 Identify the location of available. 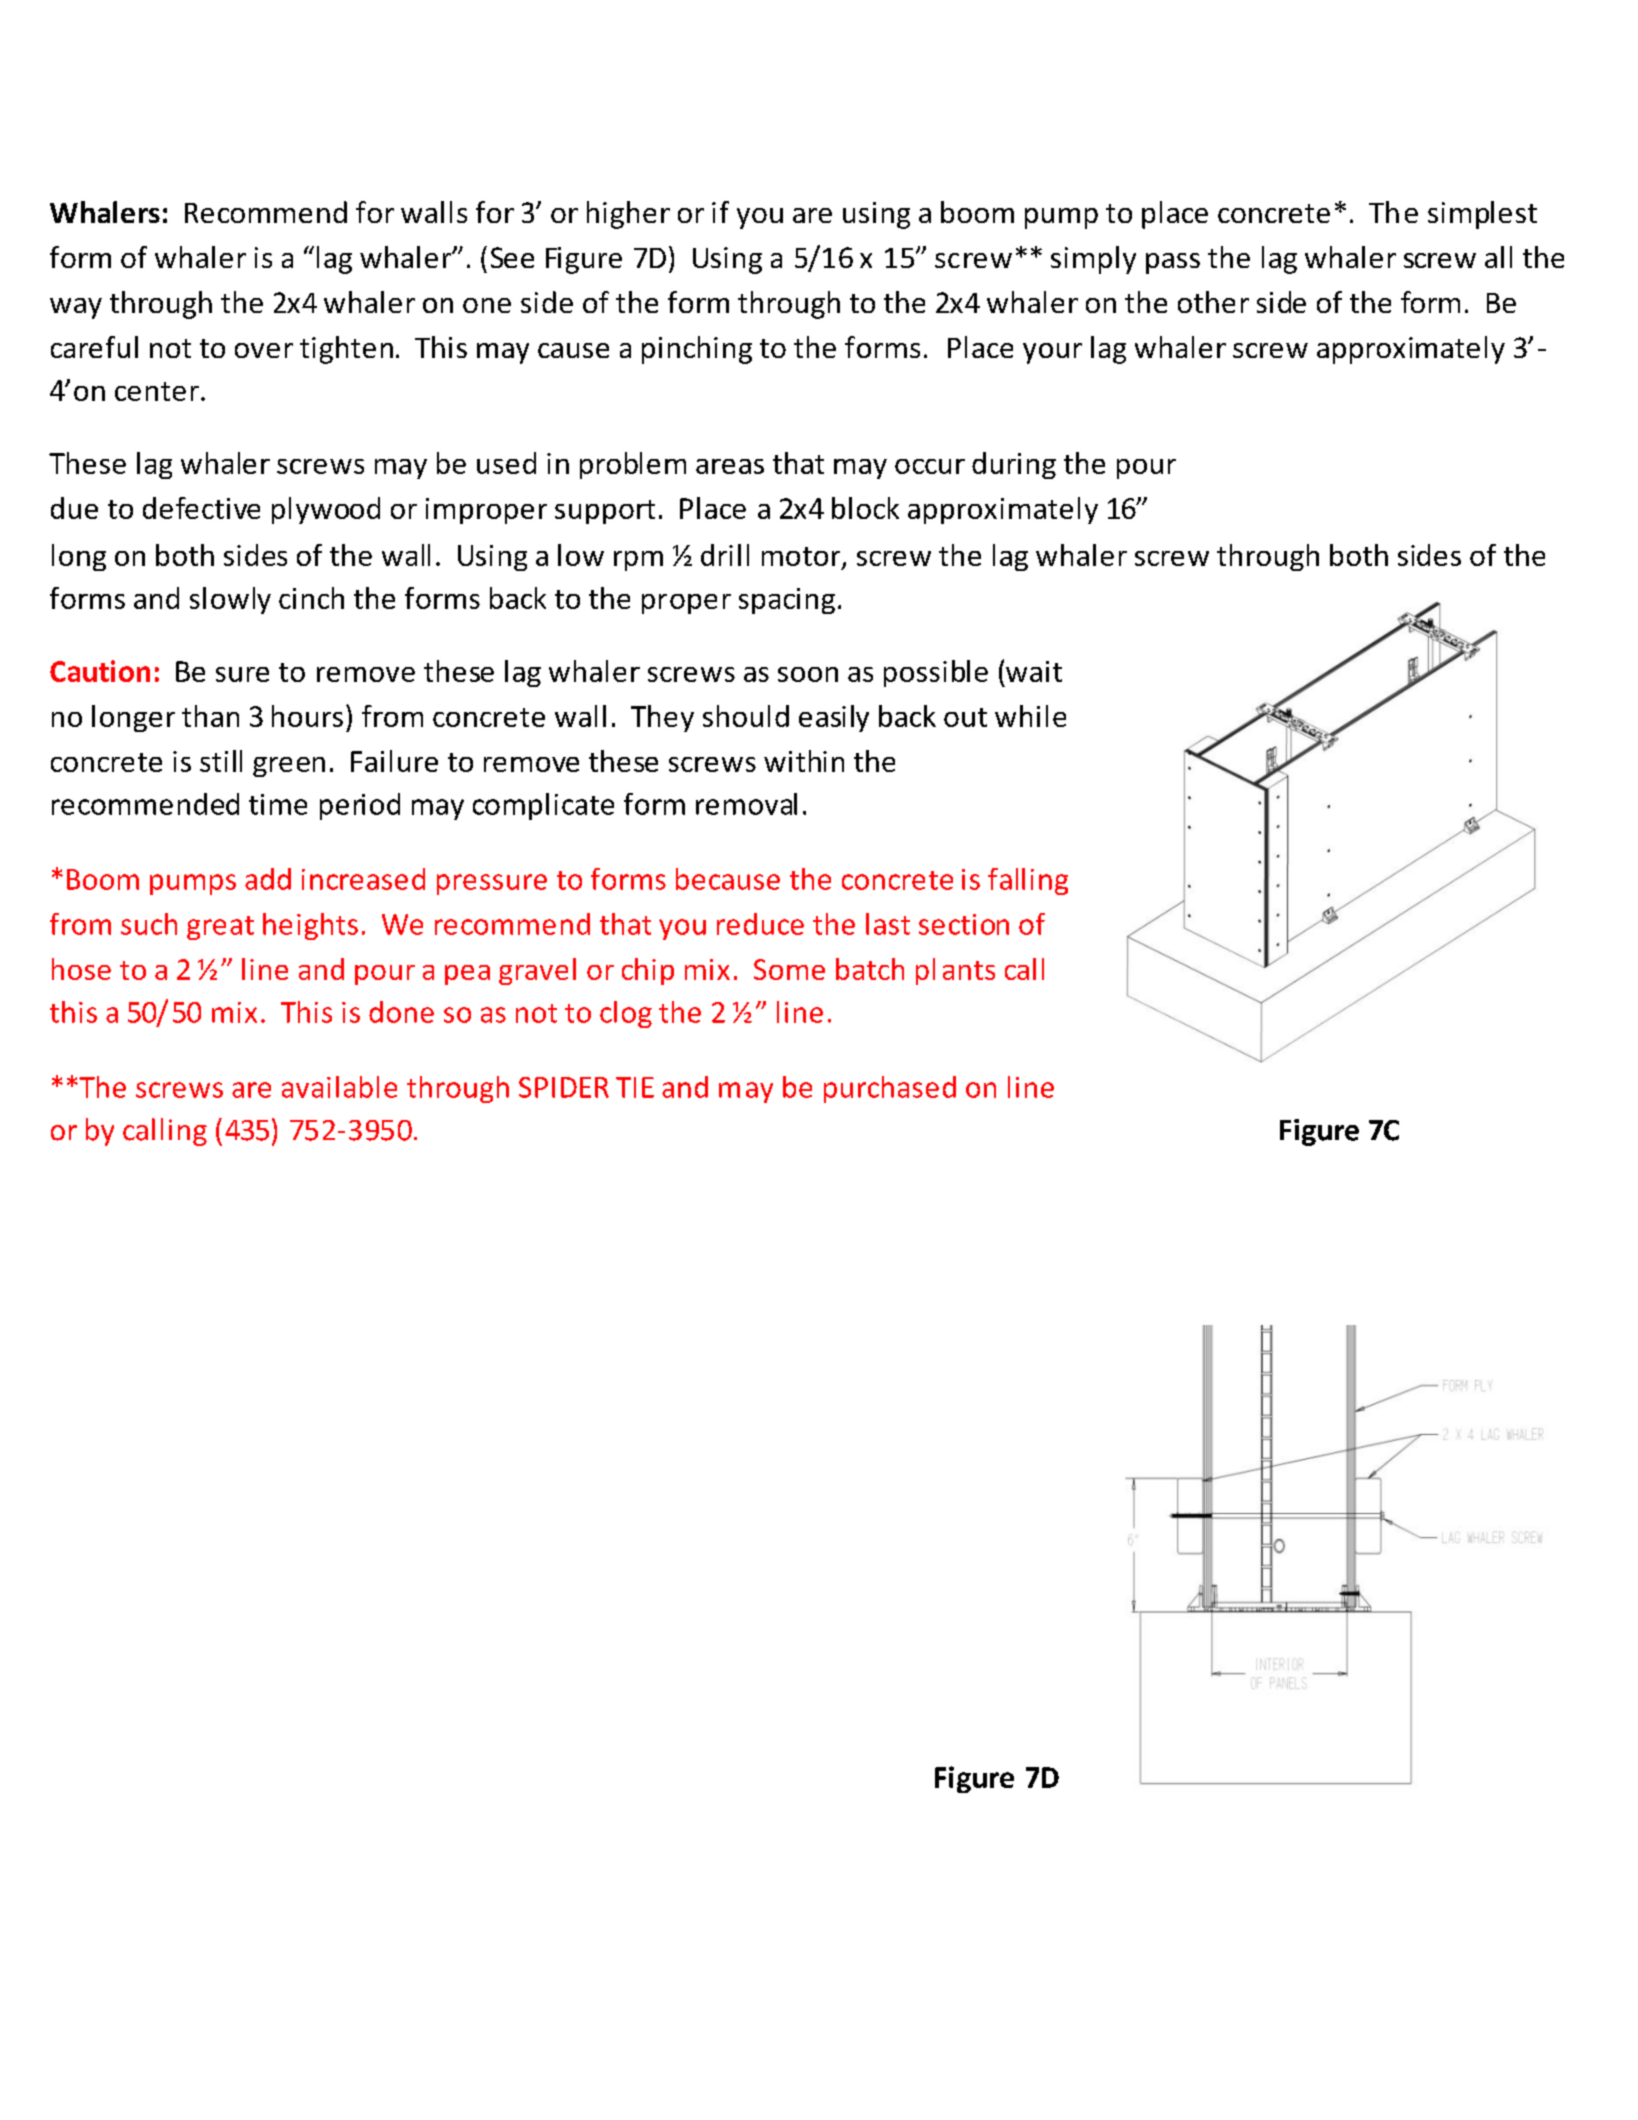
(339, 1087).
